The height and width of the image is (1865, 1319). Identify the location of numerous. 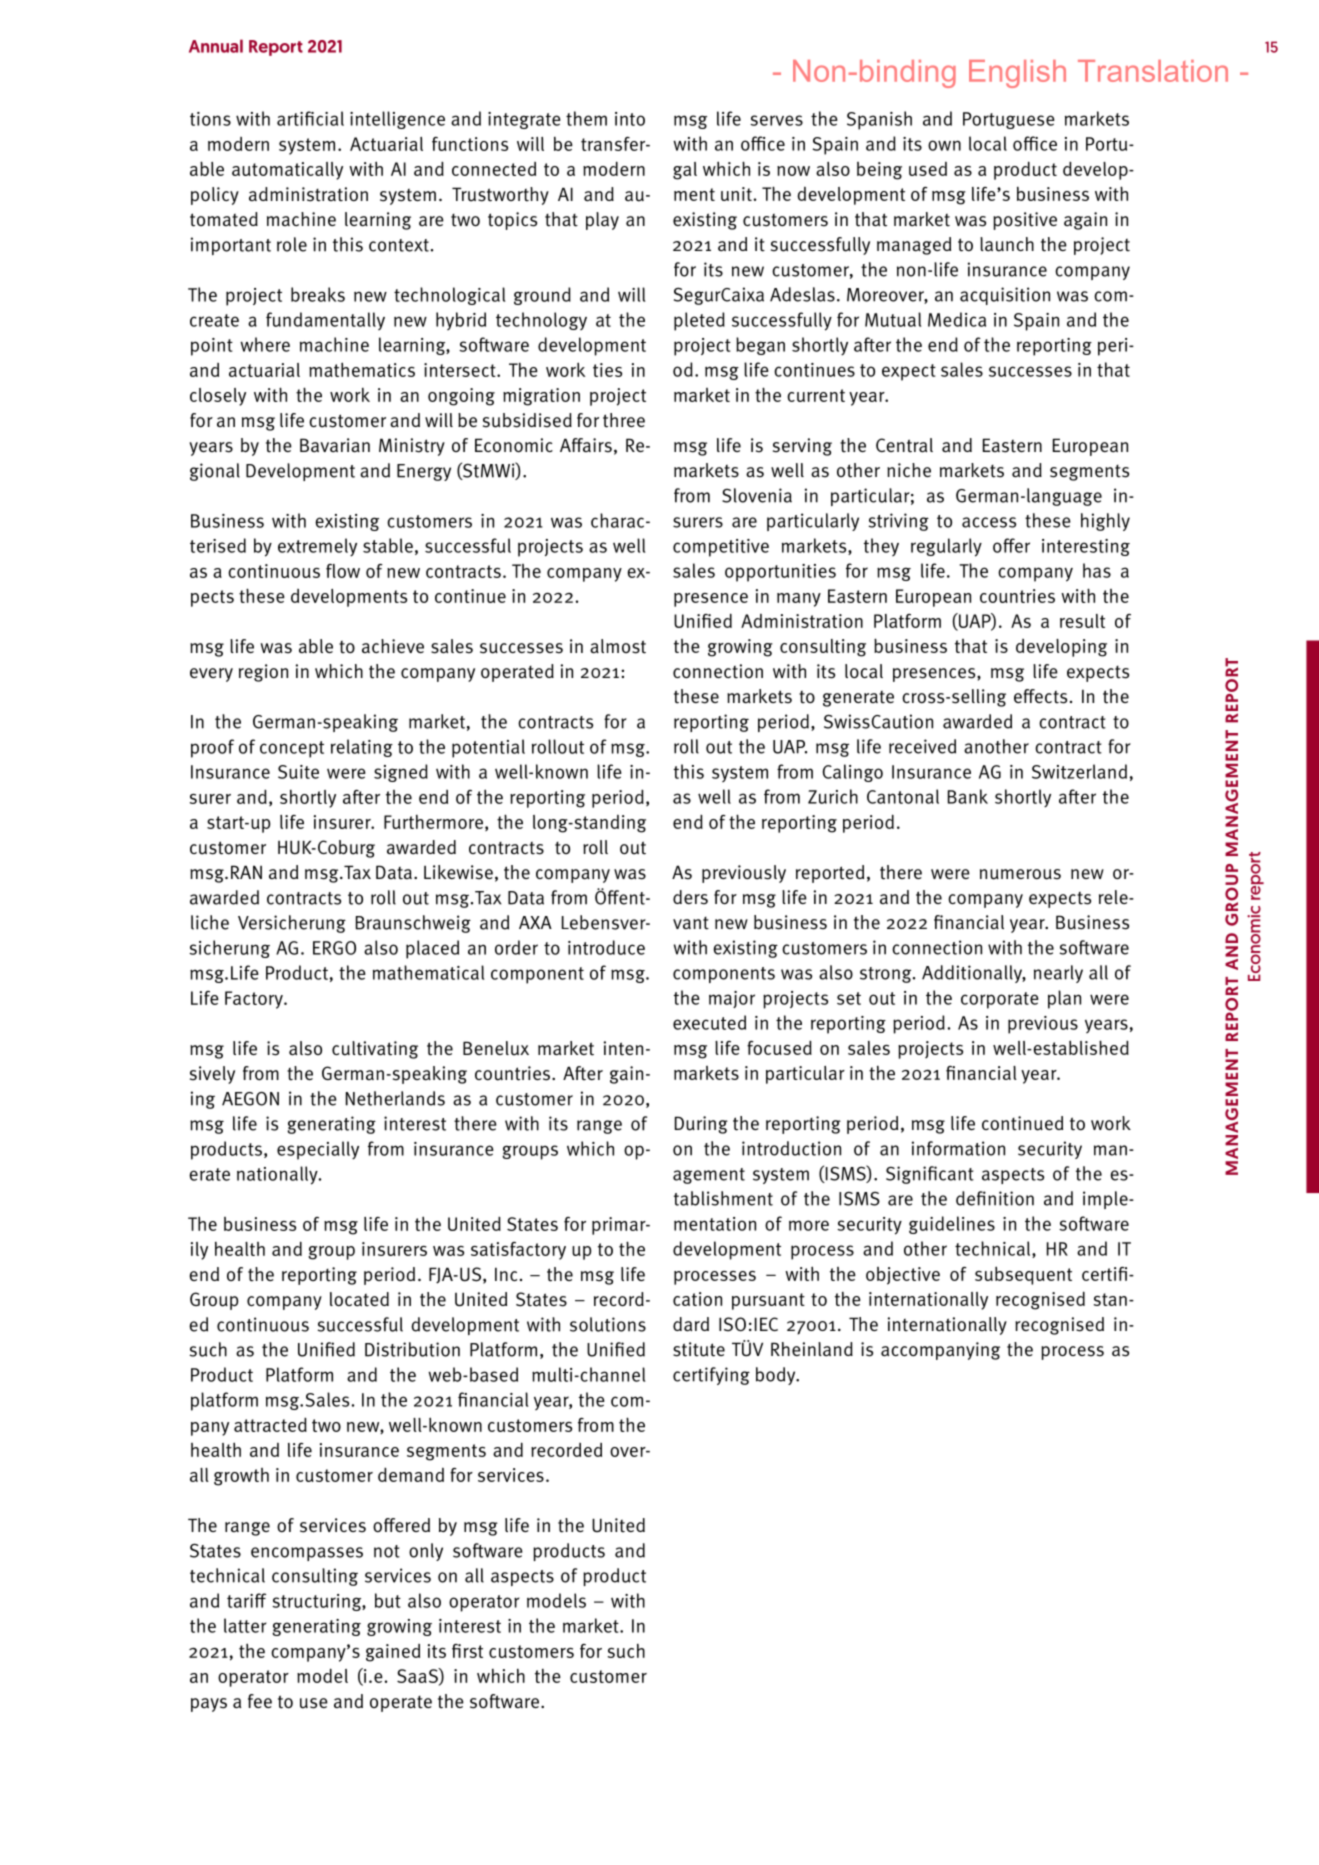
(1020, 874).
